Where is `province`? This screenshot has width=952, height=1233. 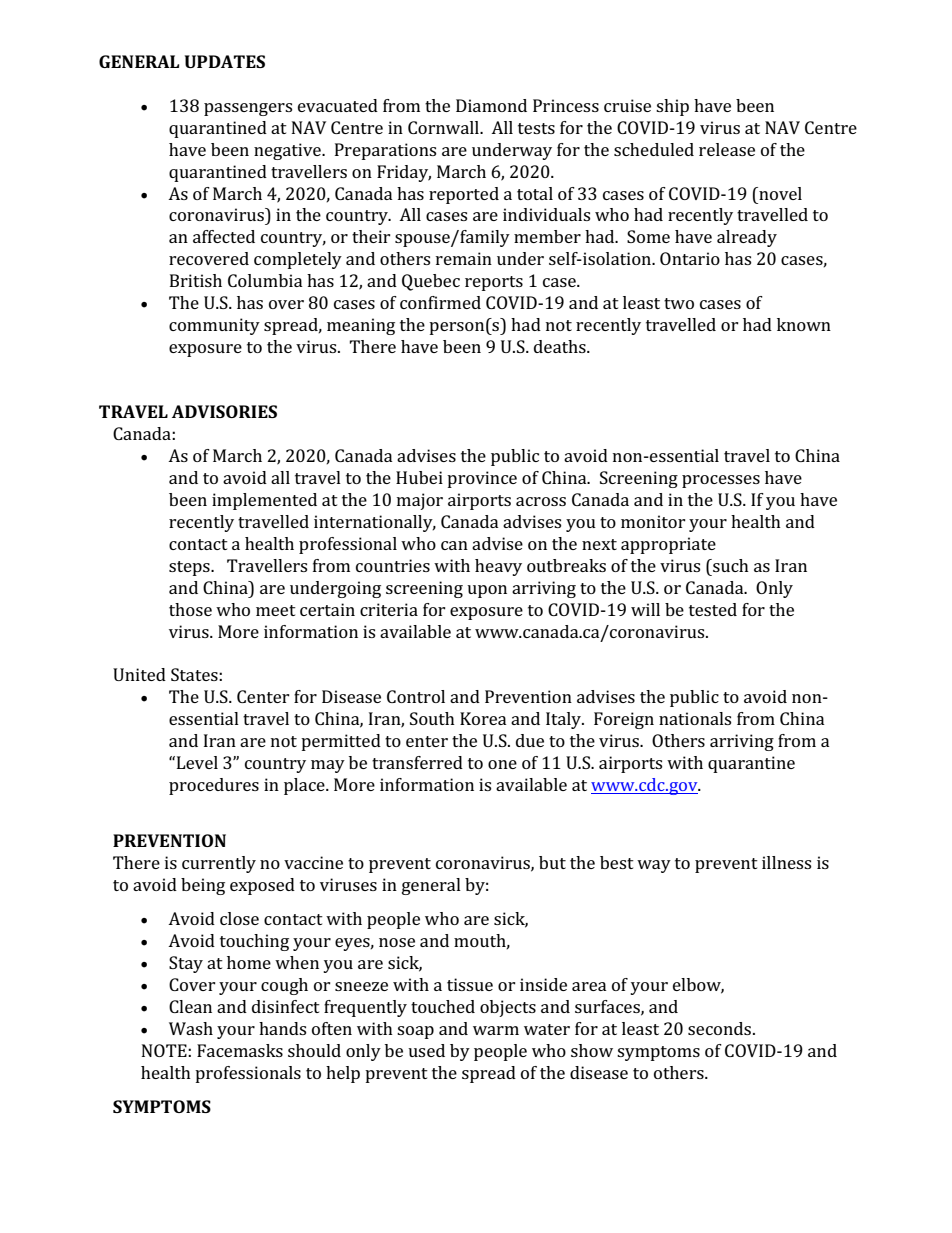 province is located at coordinates (482, 479).
